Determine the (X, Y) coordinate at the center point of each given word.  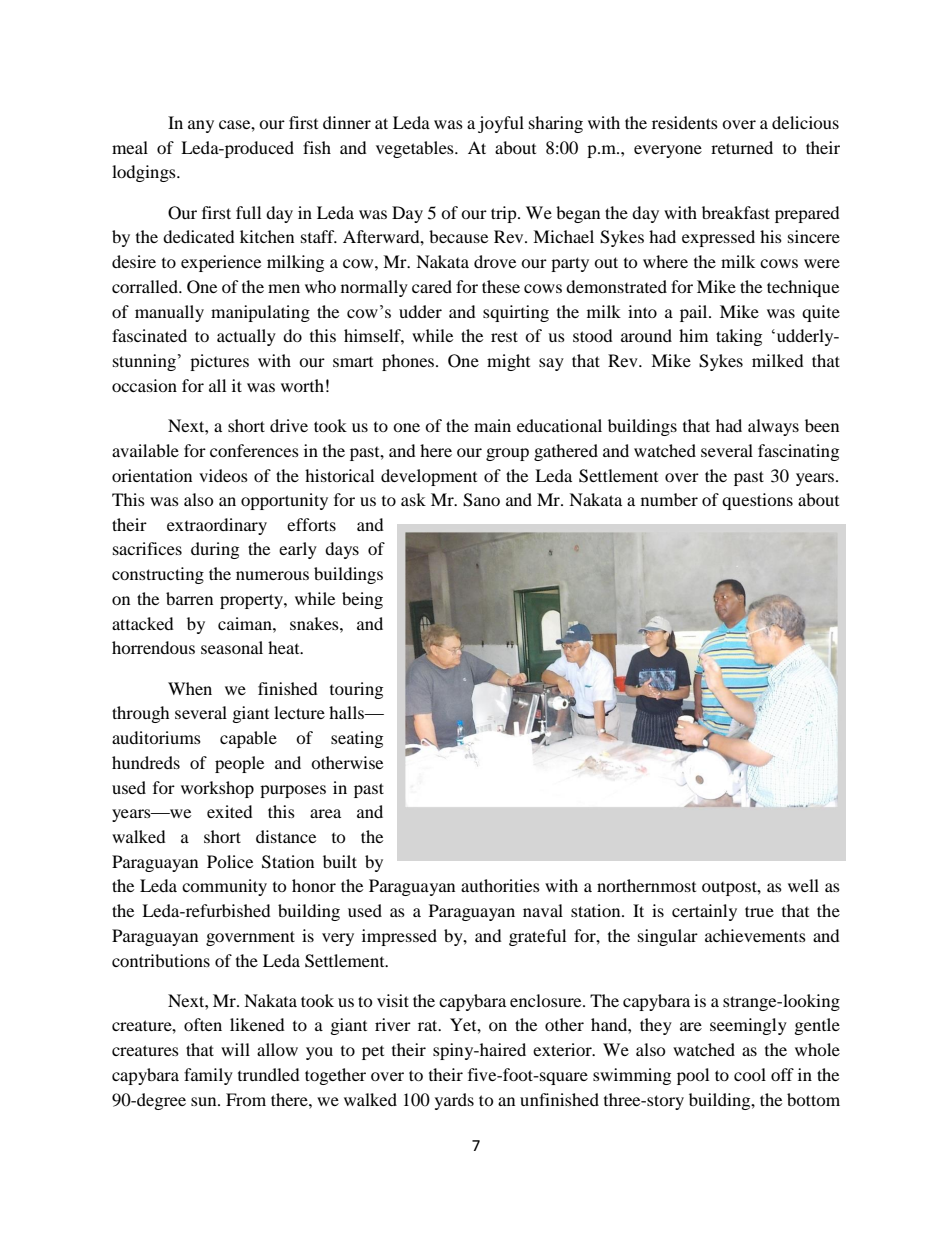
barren (189, 598)
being (362, 600)
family (208, 1076)
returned (742, 147)
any (201, 126)
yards (454, 1101)
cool (750, 1074)
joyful (501, 124)
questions (757, 501)
